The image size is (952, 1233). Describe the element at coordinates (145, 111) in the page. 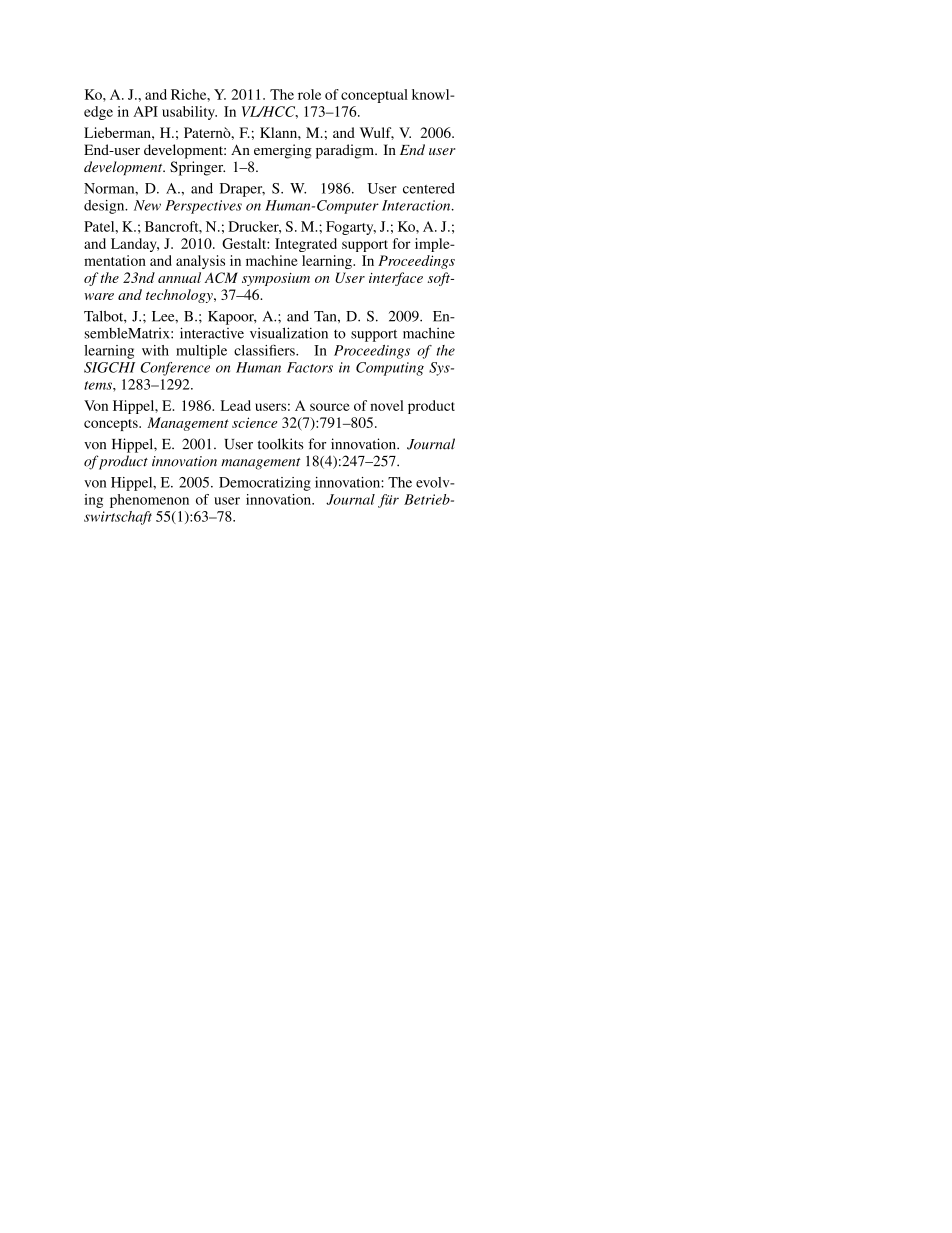

I see `API` at that location.
